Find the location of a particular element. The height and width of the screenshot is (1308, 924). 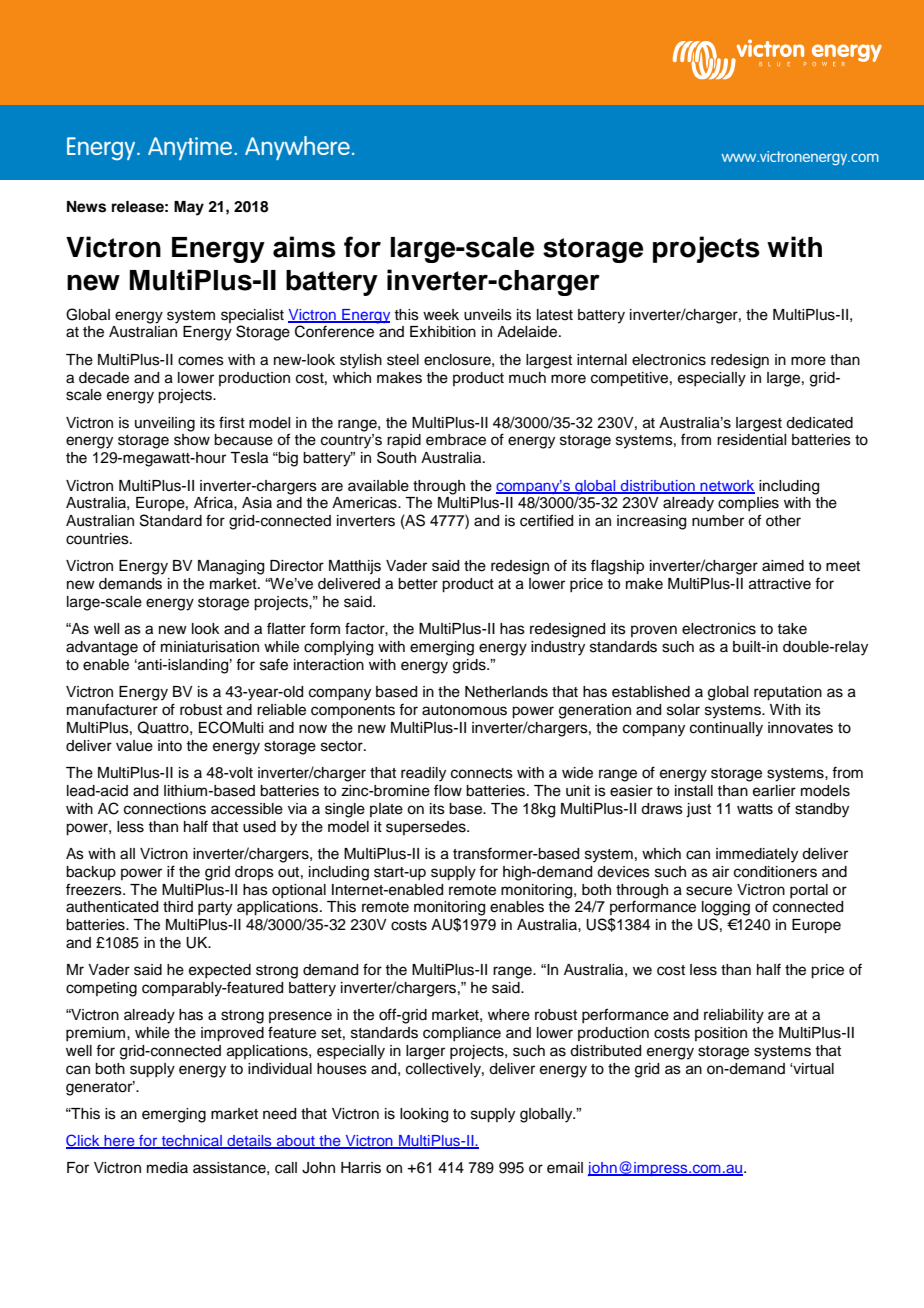

email is located at coordinates (565, 1168).
